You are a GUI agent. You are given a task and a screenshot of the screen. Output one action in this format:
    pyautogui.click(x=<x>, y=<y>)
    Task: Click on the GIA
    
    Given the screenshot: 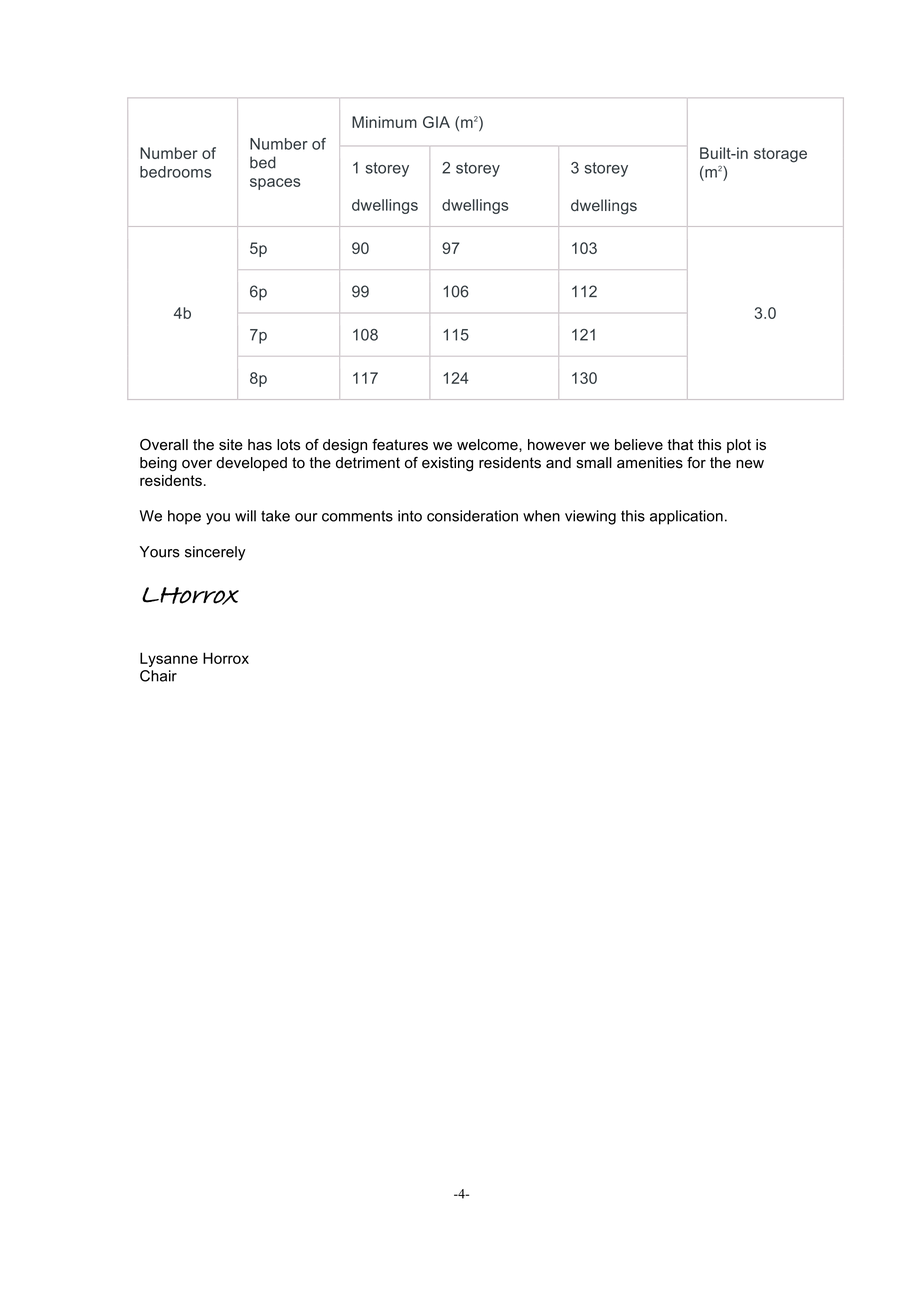 What is the action you would take?
    pyautogui.click(x=436, y=122)
